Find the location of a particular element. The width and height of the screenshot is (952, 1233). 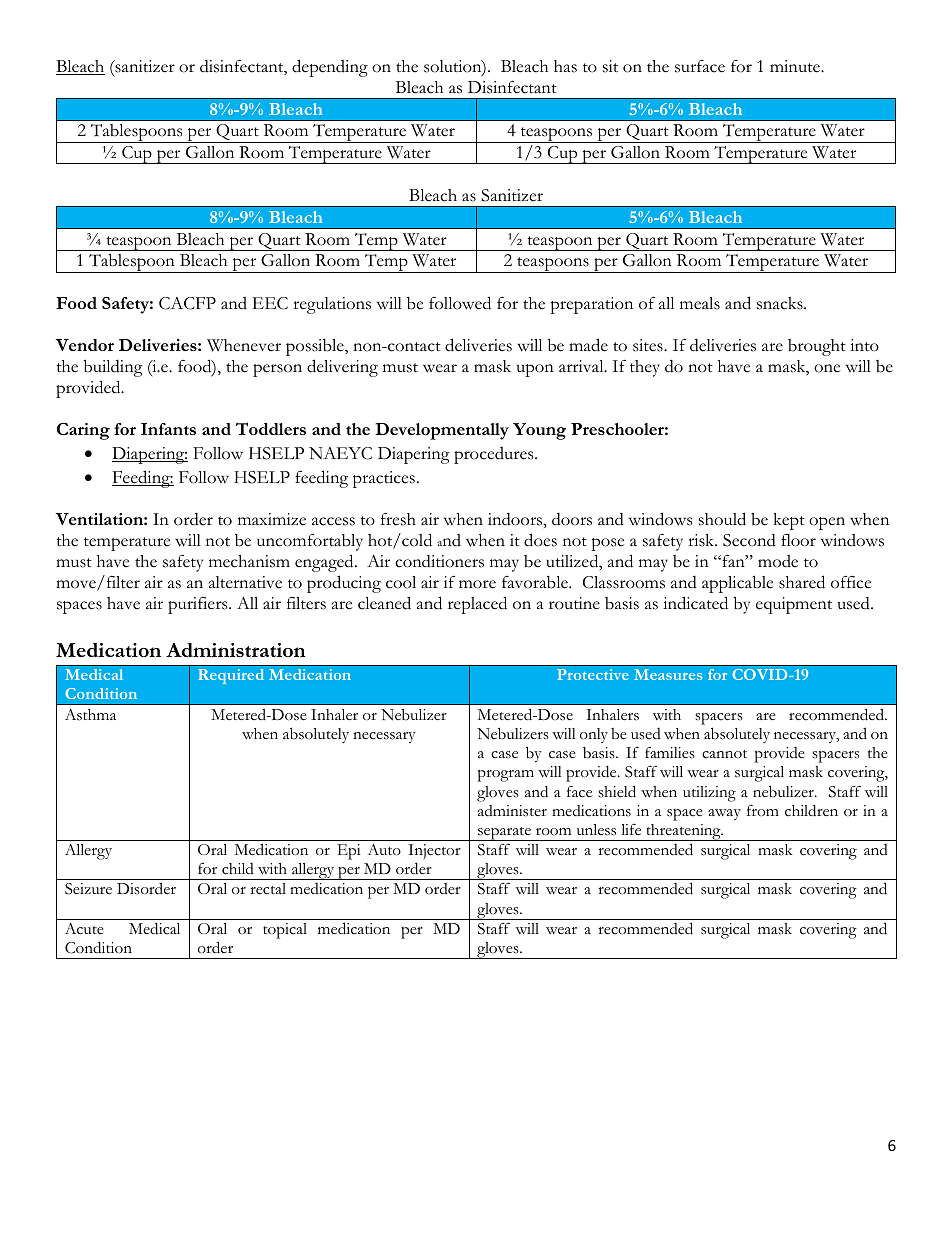

preparation is located at coordinates (591, 305).
